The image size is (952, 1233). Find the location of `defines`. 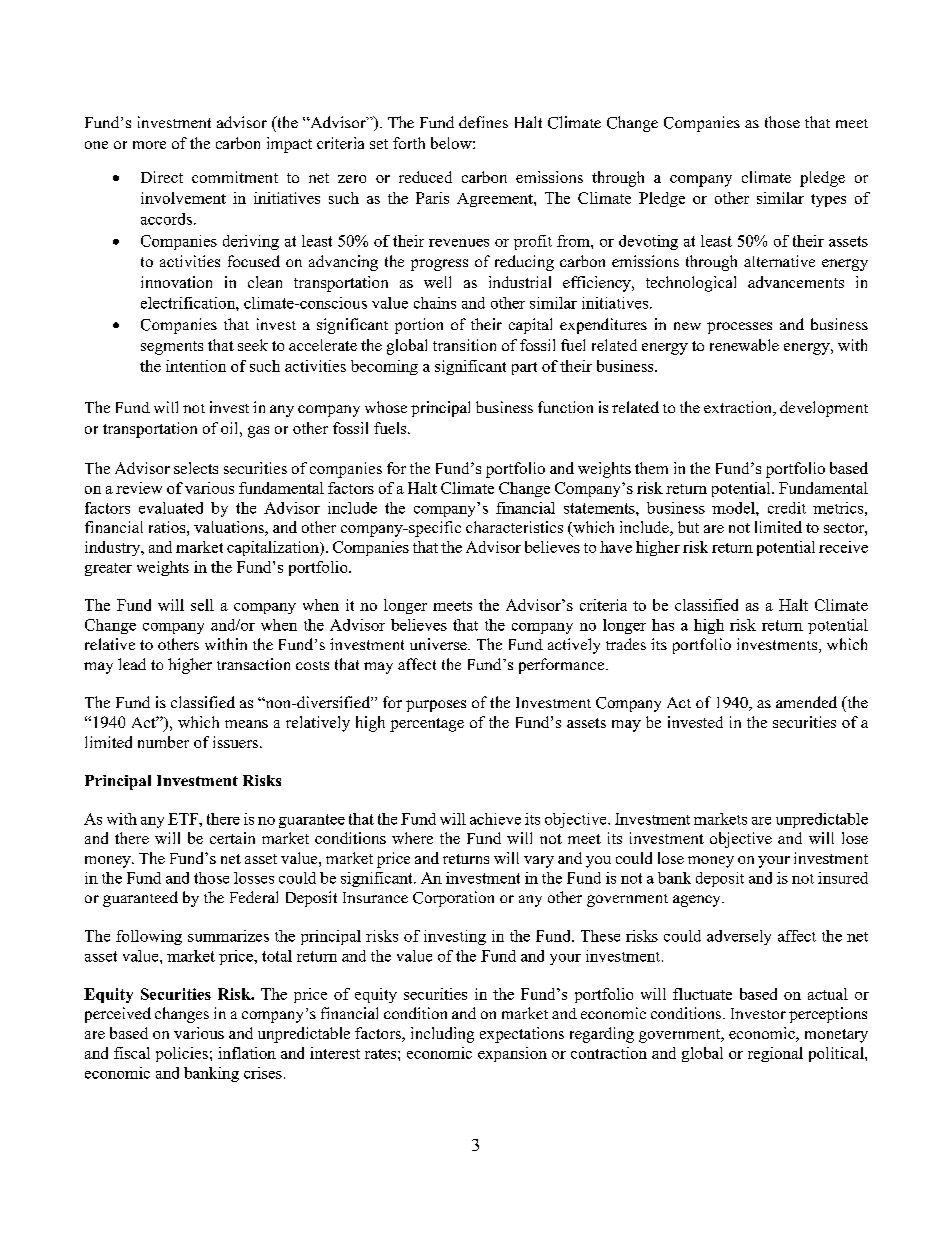

defines is located at coordinates (483, 122).
